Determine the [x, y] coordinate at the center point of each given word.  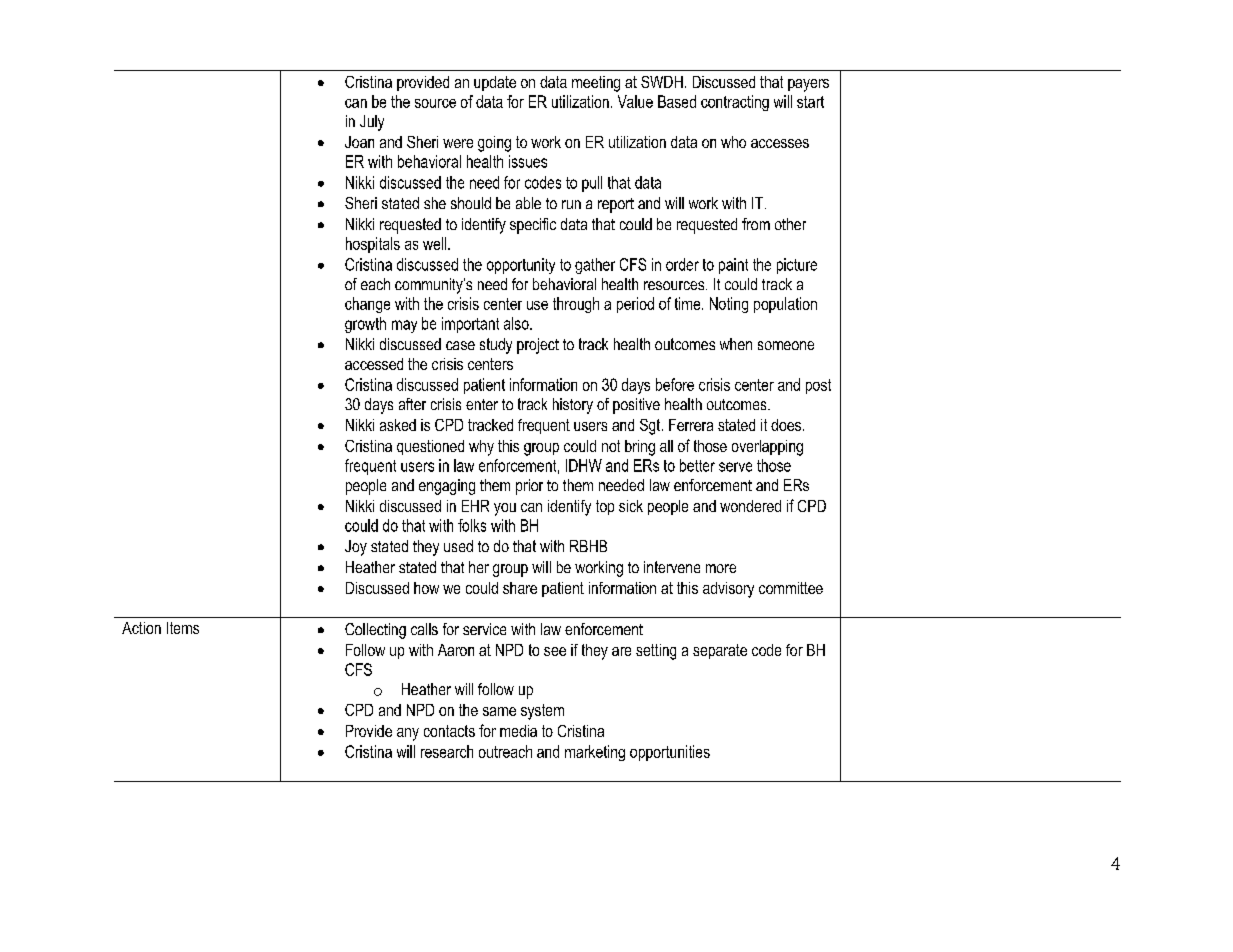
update [495, 83]
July [372, 123]
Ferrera [691, 425]
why [481, 448]
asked [398, 425]
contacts [449, 731]
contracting [735, 103]
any [408, 734]
